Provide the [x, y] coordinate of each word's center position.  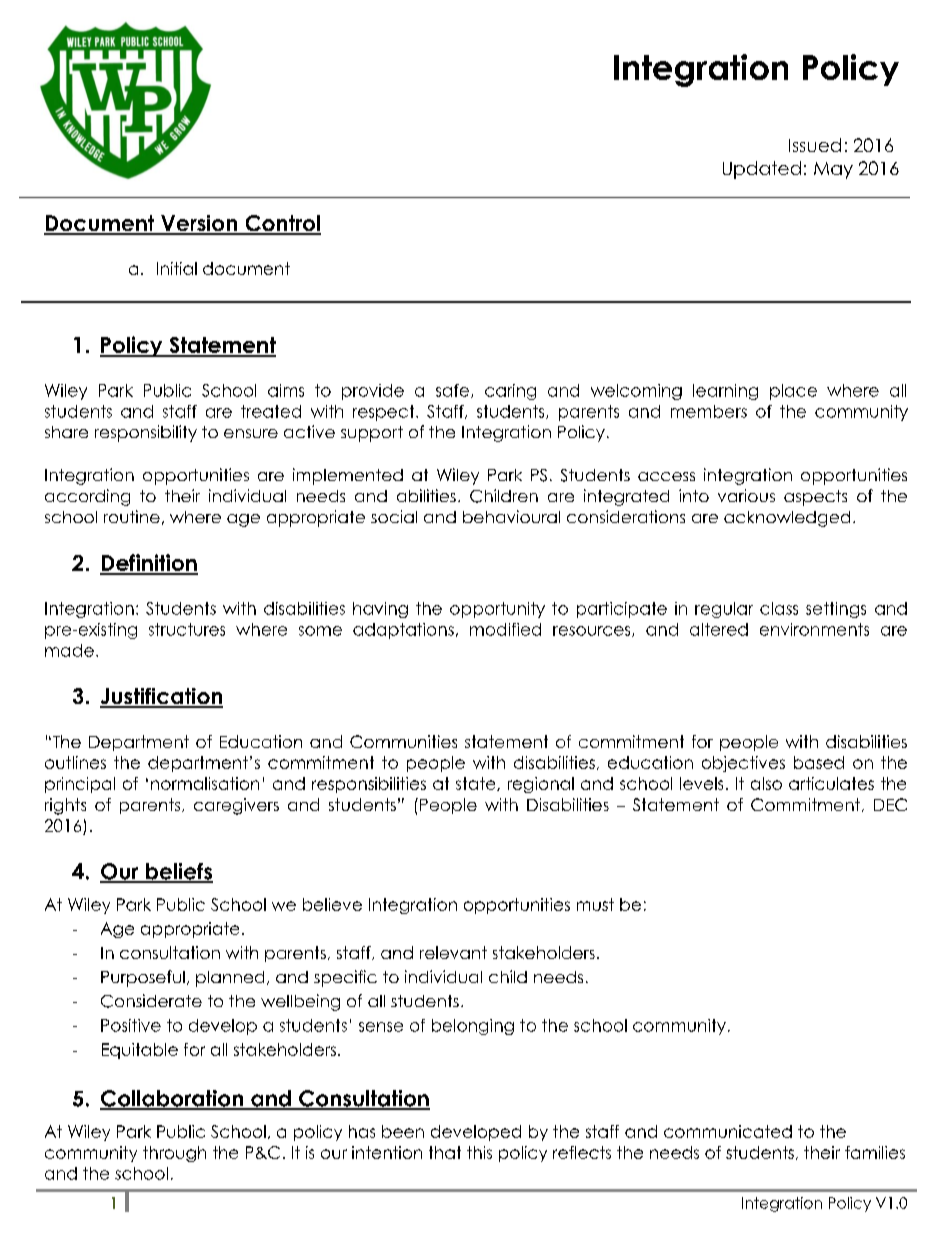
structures [187, 629]
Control [282, 224]
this [479, 1152]
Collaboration [173, 1099]
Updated [762, 170]
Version [199, 224]
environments [814, 629]
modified [505, 629]
